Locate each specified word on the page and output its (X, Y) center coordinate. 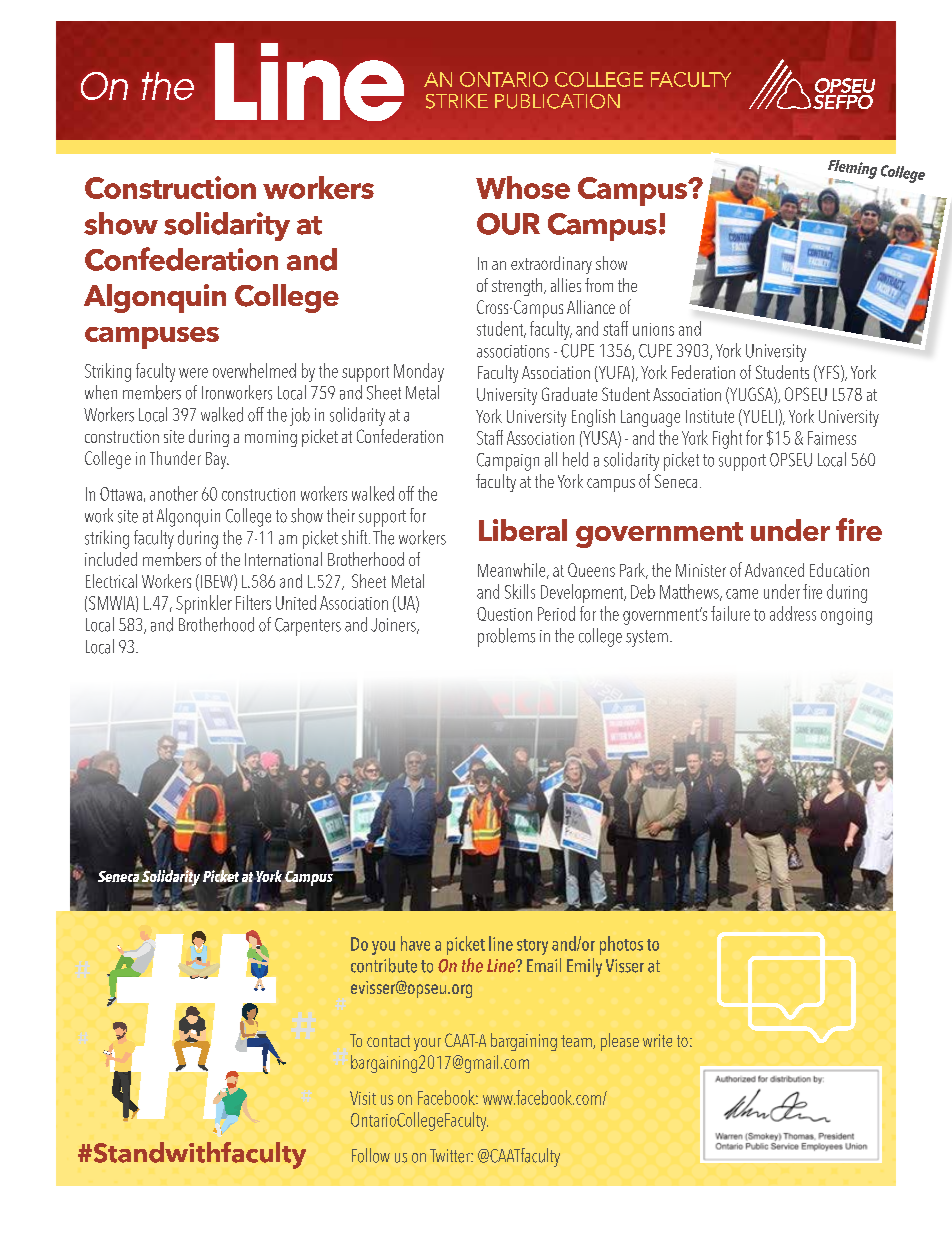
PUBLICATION (557, 101)
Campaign (508, 462)
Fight (727, 439)
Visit (363, 1098)
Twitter (451, 1156)
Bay (217, 460)
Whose (523, 187)
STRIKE (457, 101)
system (647, 638)
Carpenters (308, 627)
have (415, 943)
